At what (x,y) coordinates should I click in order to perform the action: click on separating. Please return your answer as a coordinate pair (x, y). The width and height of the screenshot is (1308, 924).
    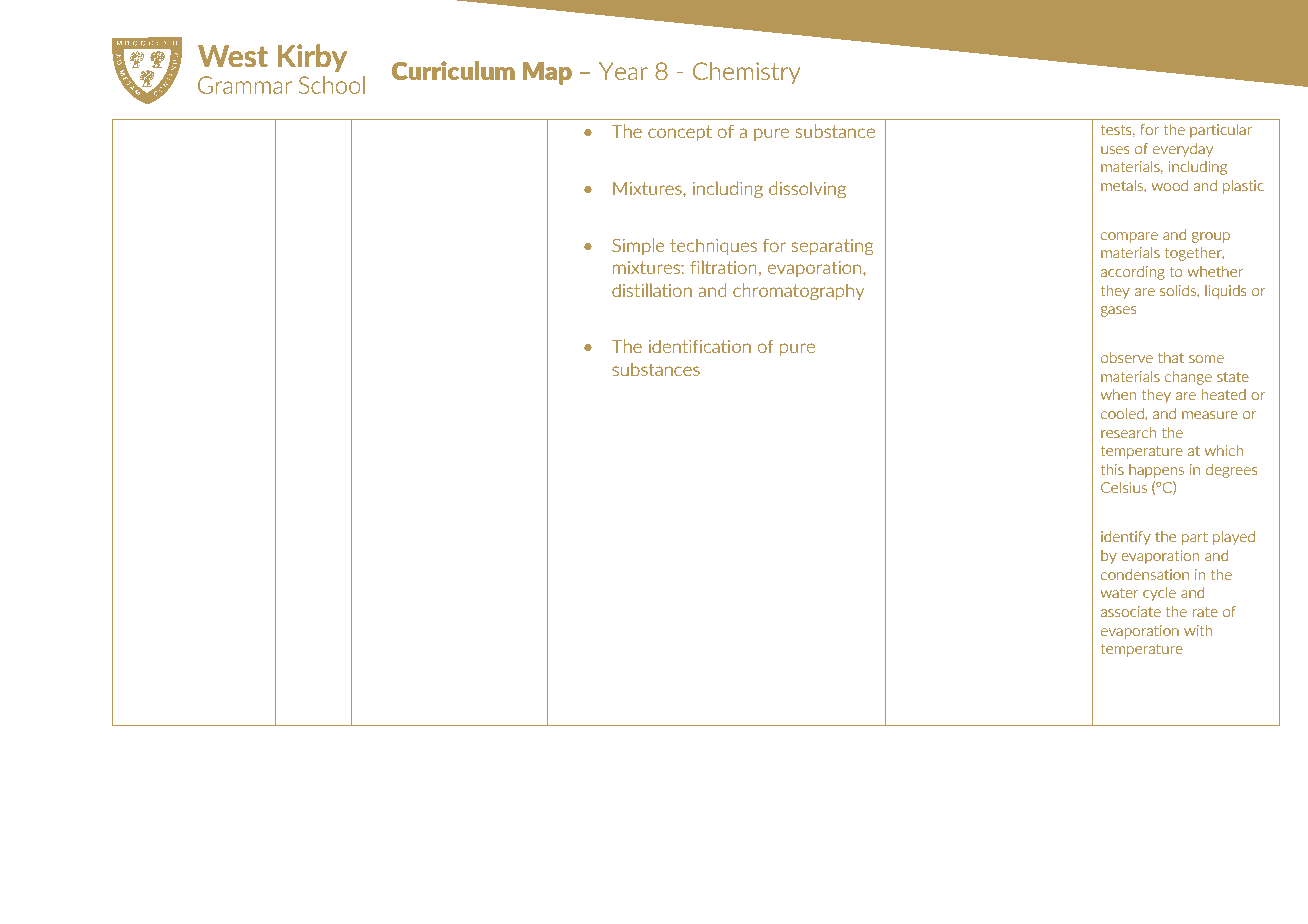
    Looking at the image, I should click on (833, 247).
